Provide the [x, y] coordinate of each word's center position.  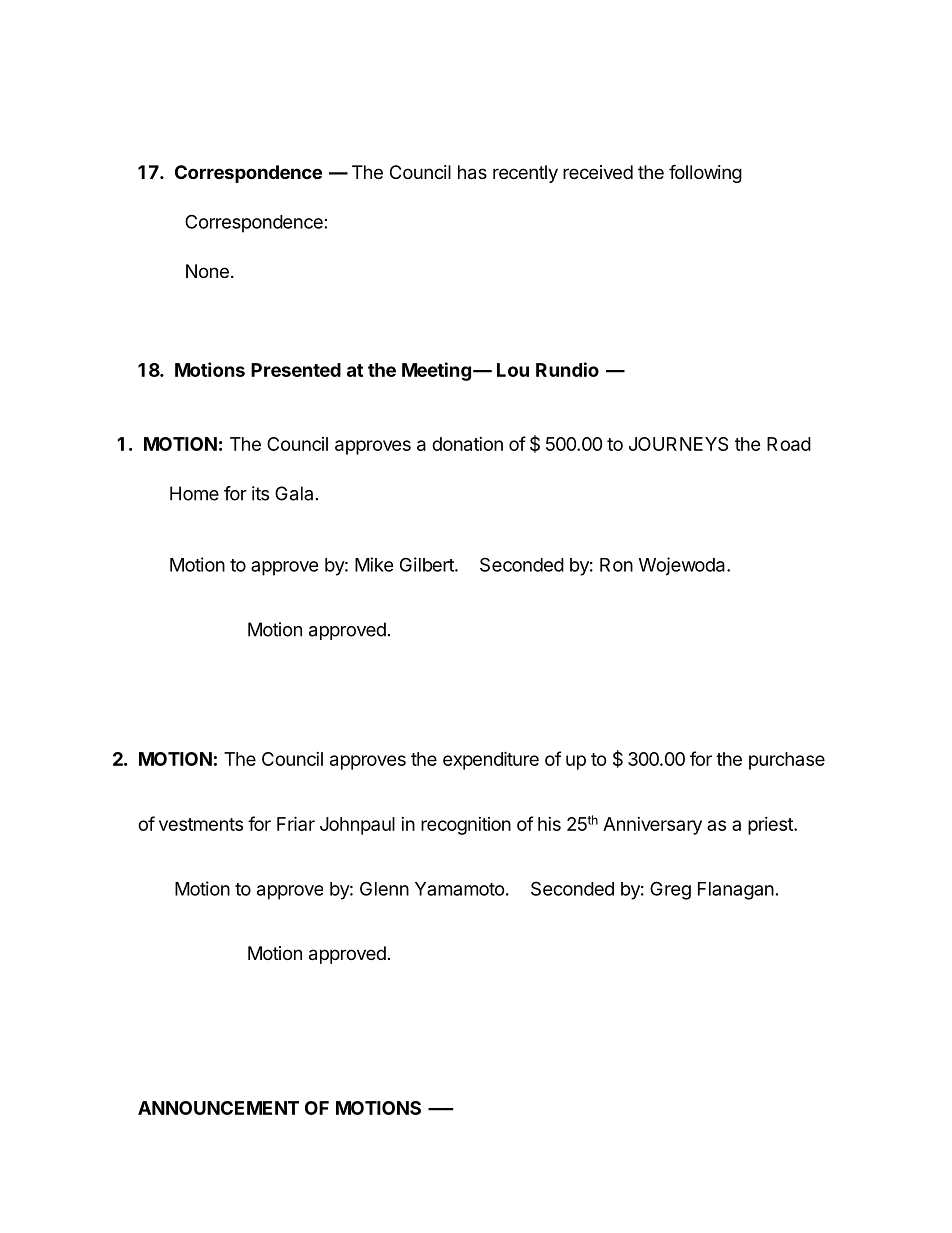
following [705, 173]
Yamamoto [460, 889]
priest [771, 826]
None [207, 271]
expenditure [491, 760]
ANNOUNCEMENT [218, 1108]
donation [467, 444]
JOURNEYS [678, 444]
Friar [296, 823]
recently [525, 174]
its [260, 493]
